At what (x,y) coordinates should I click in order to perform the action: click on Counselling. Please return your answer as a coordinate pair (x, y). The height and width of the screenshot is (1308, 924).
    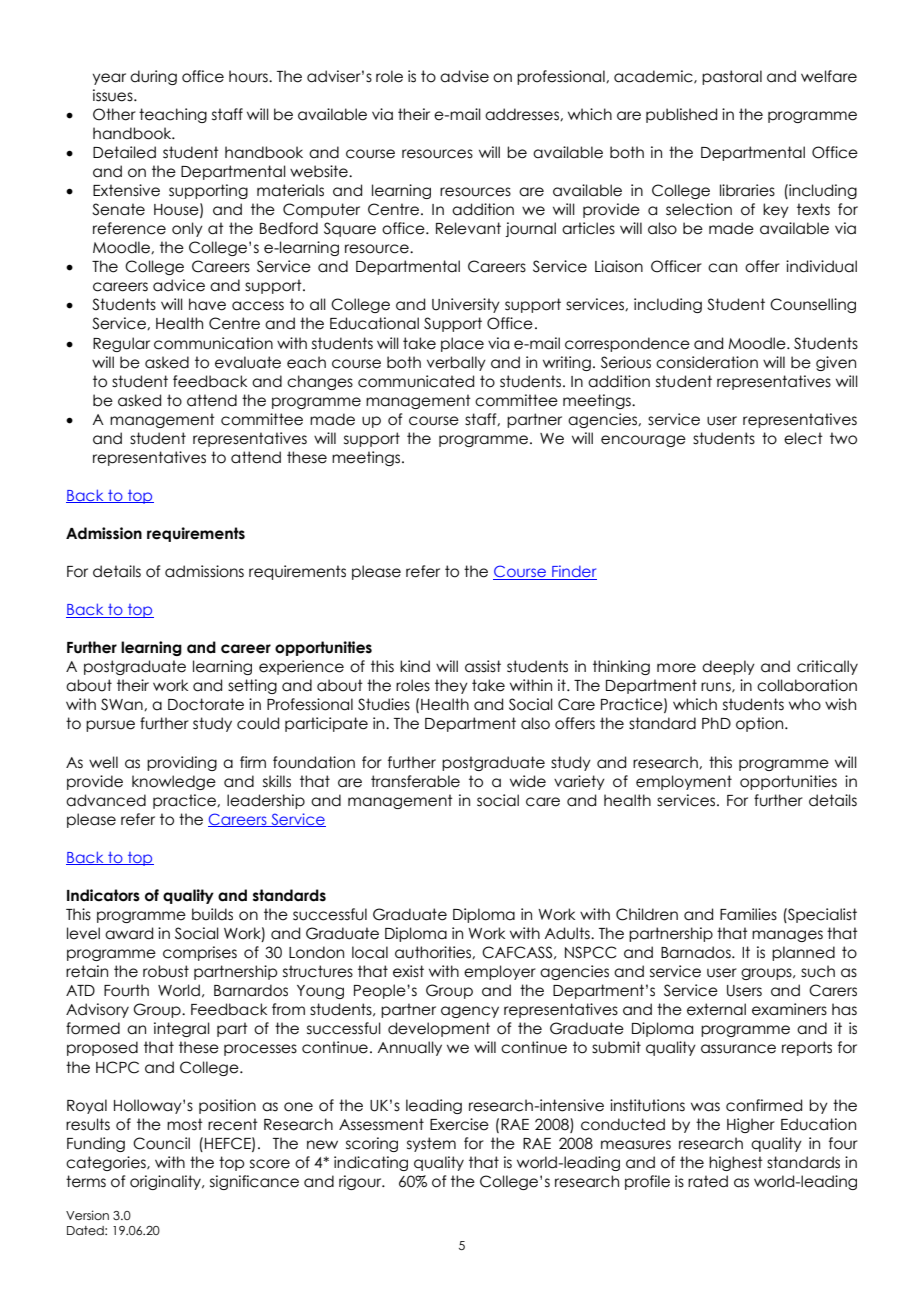
    Looking at the image, I should click on (813, 305).
